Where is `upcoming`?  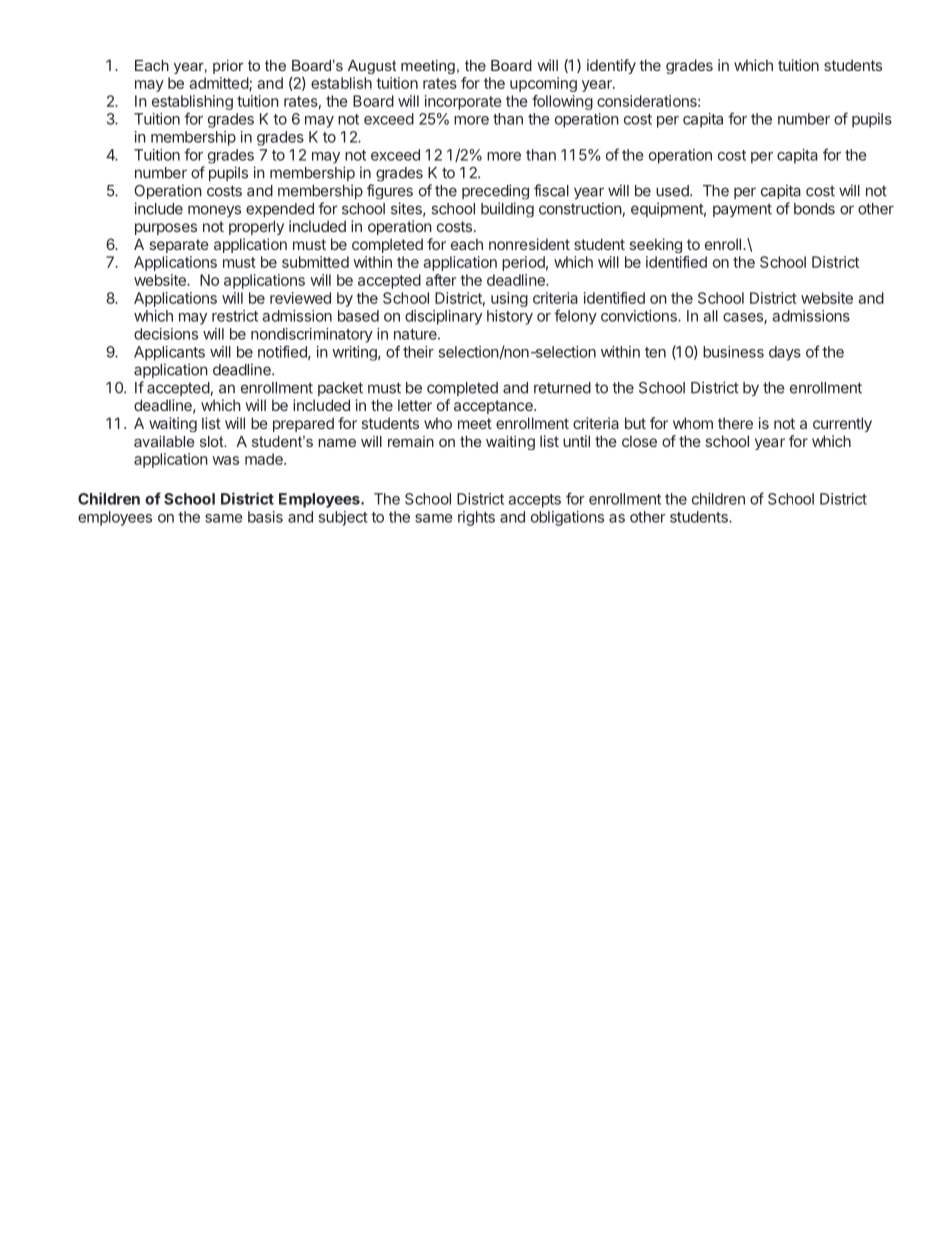
upcoming is located at coordinates (543, 84).
